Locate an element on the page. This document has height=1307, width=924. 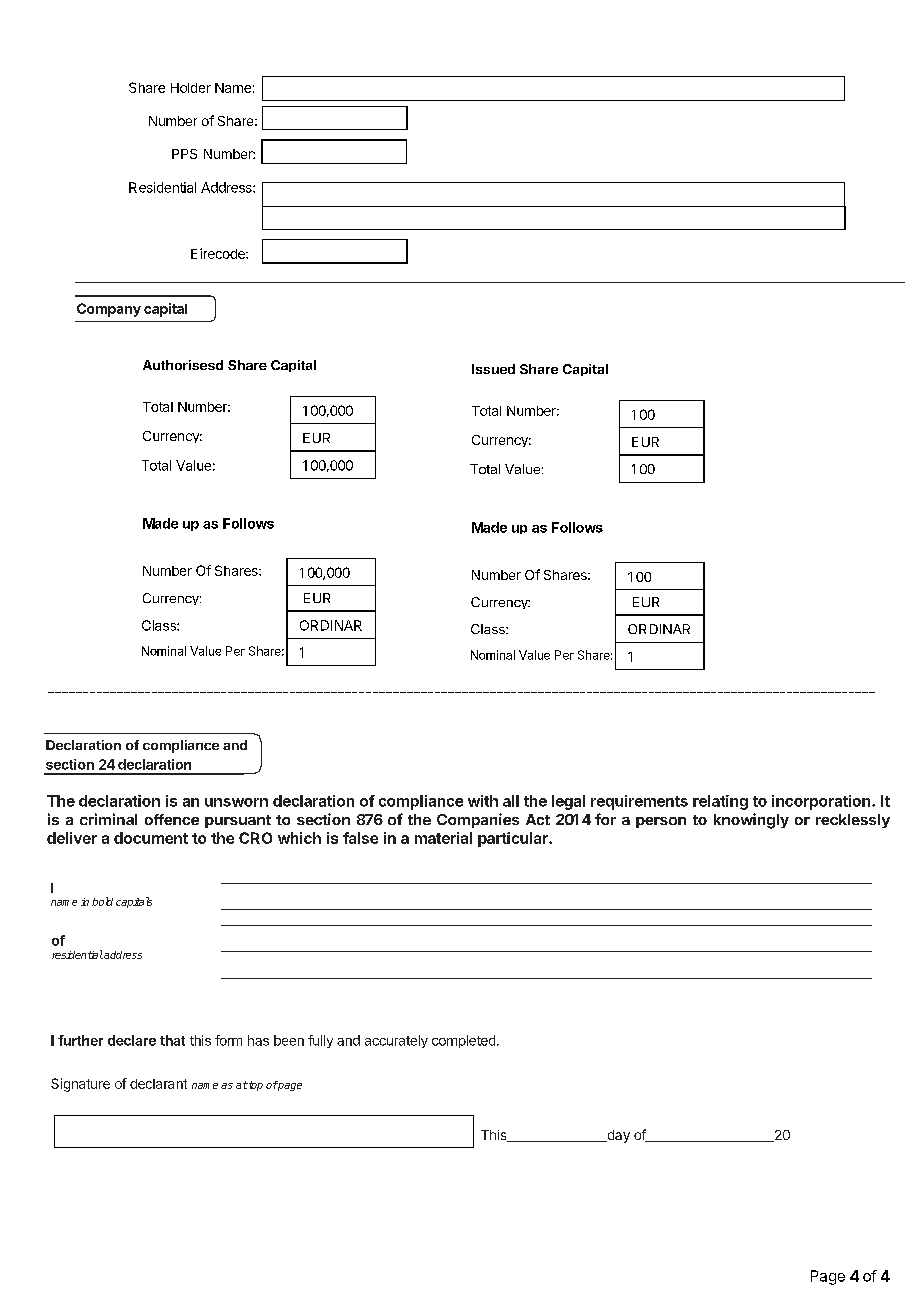
offence is located at coordinates (172, 819).
